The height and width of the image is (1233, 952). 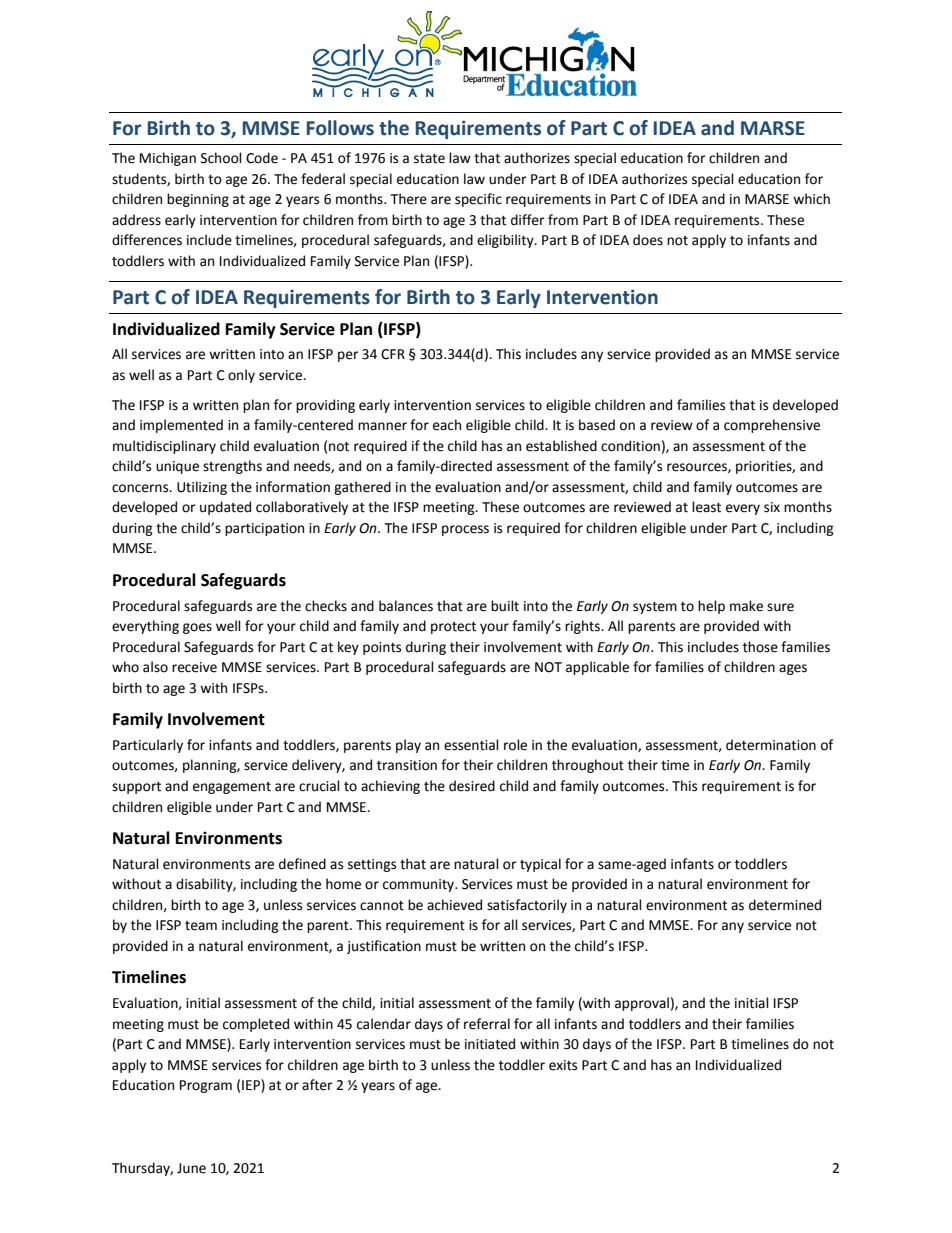 What do you see at coordinates (563, 1065) in the image?
I see `exits` at bounding box center [563, 1065].
